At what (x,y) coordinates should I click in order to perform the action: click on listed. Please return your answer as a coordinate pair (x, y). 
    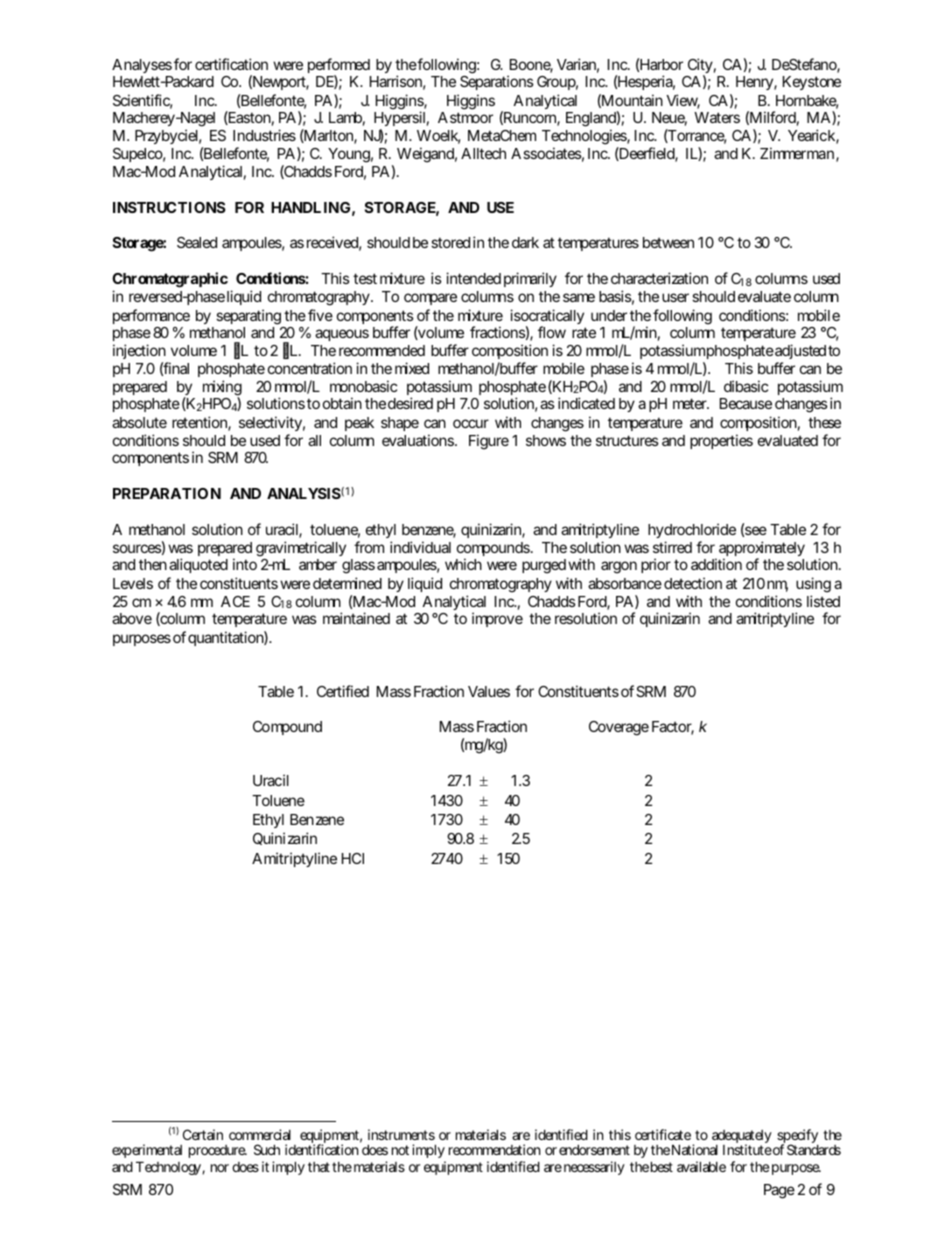
    Looking at the image, I should click on (823, 601).
